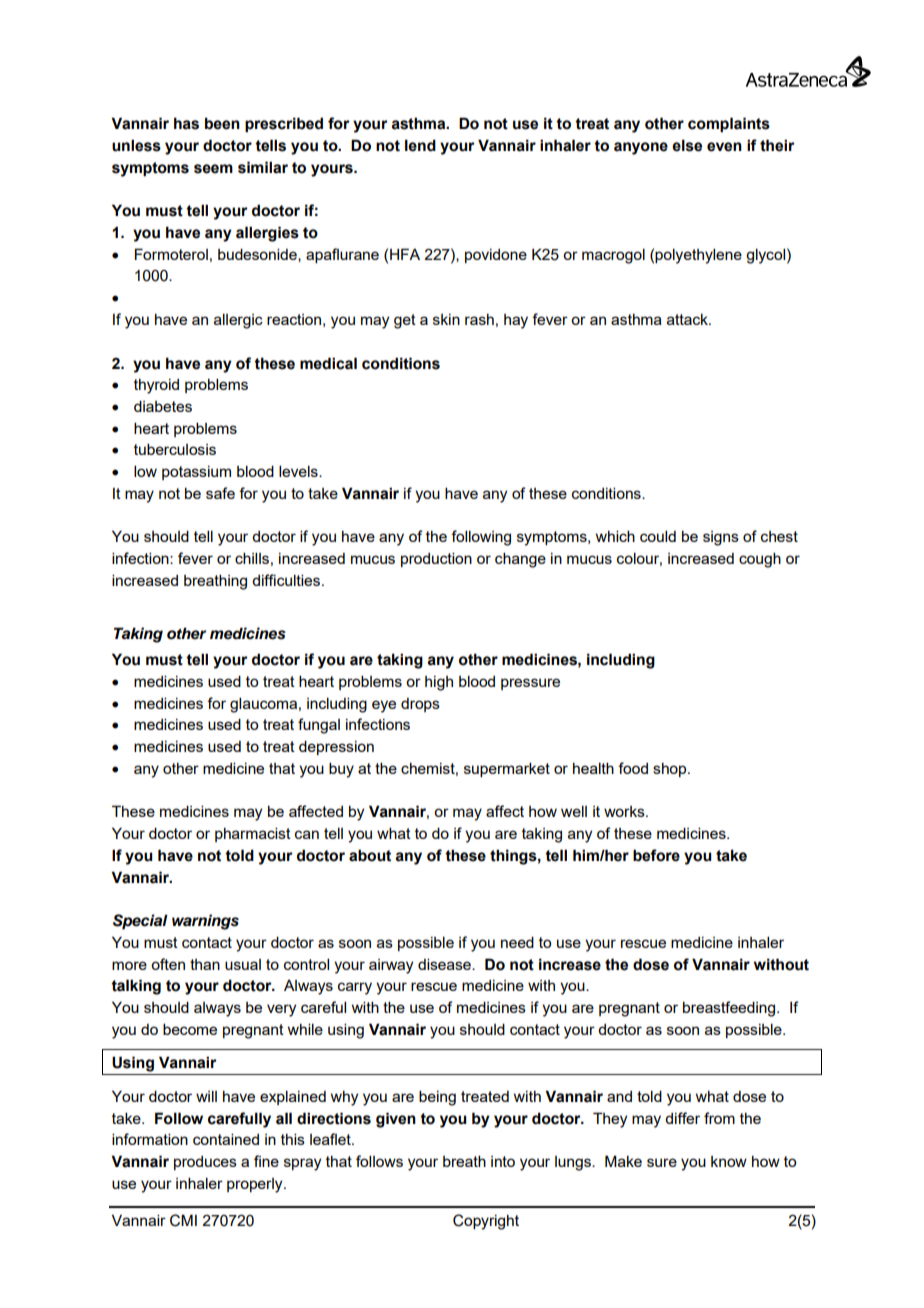 The height and width of the screenshot is (1308, 924). What do you see at coordinates (436, 559) in the screenshot?
I see `production` at bounding box center [436, 559].
